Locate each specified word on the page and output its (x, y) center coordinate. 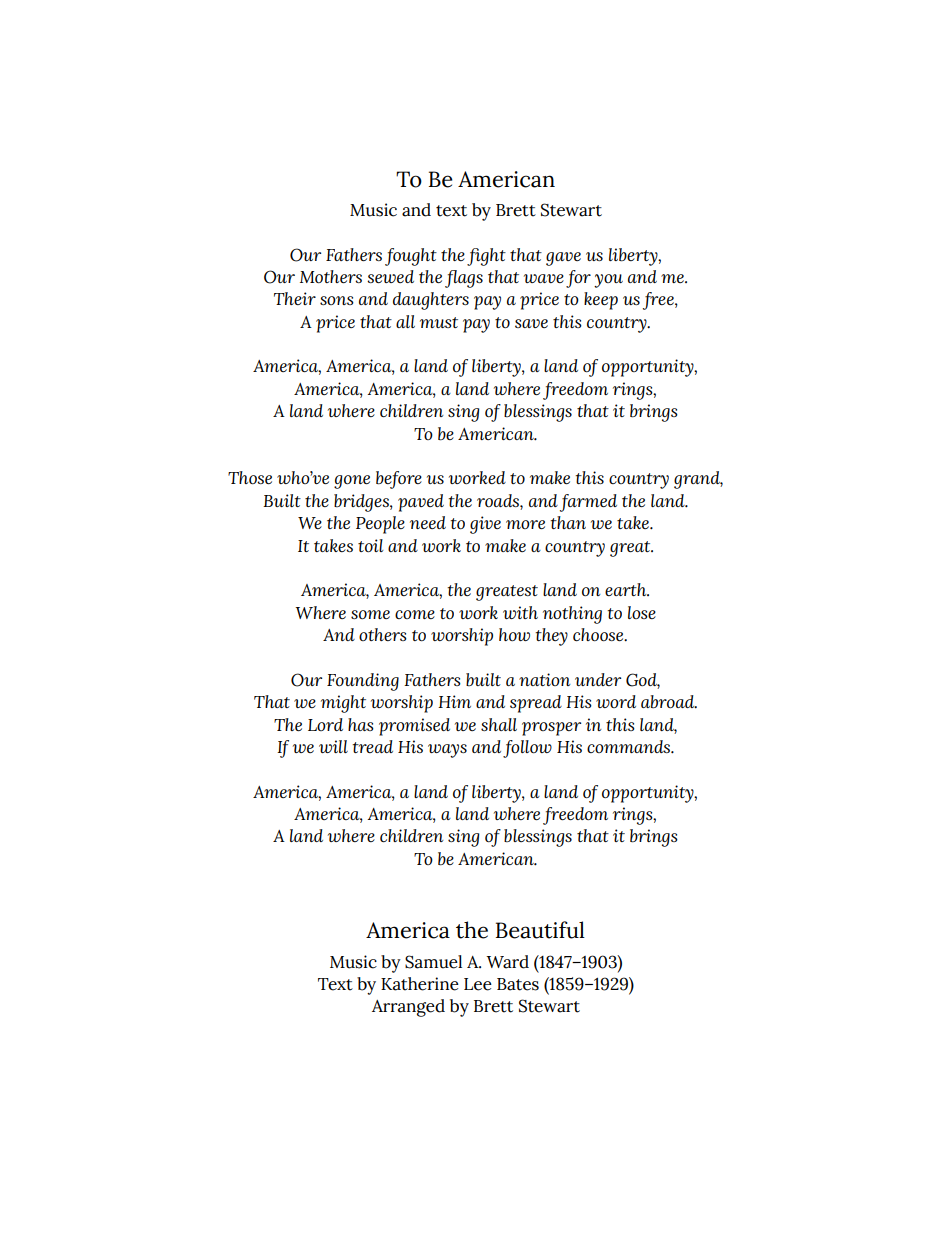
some (370, 614)
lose (642, 612)
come (415, 614)
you (608, 281)
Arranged (408, 1008)
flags (464, 279)
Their (295, 298)
